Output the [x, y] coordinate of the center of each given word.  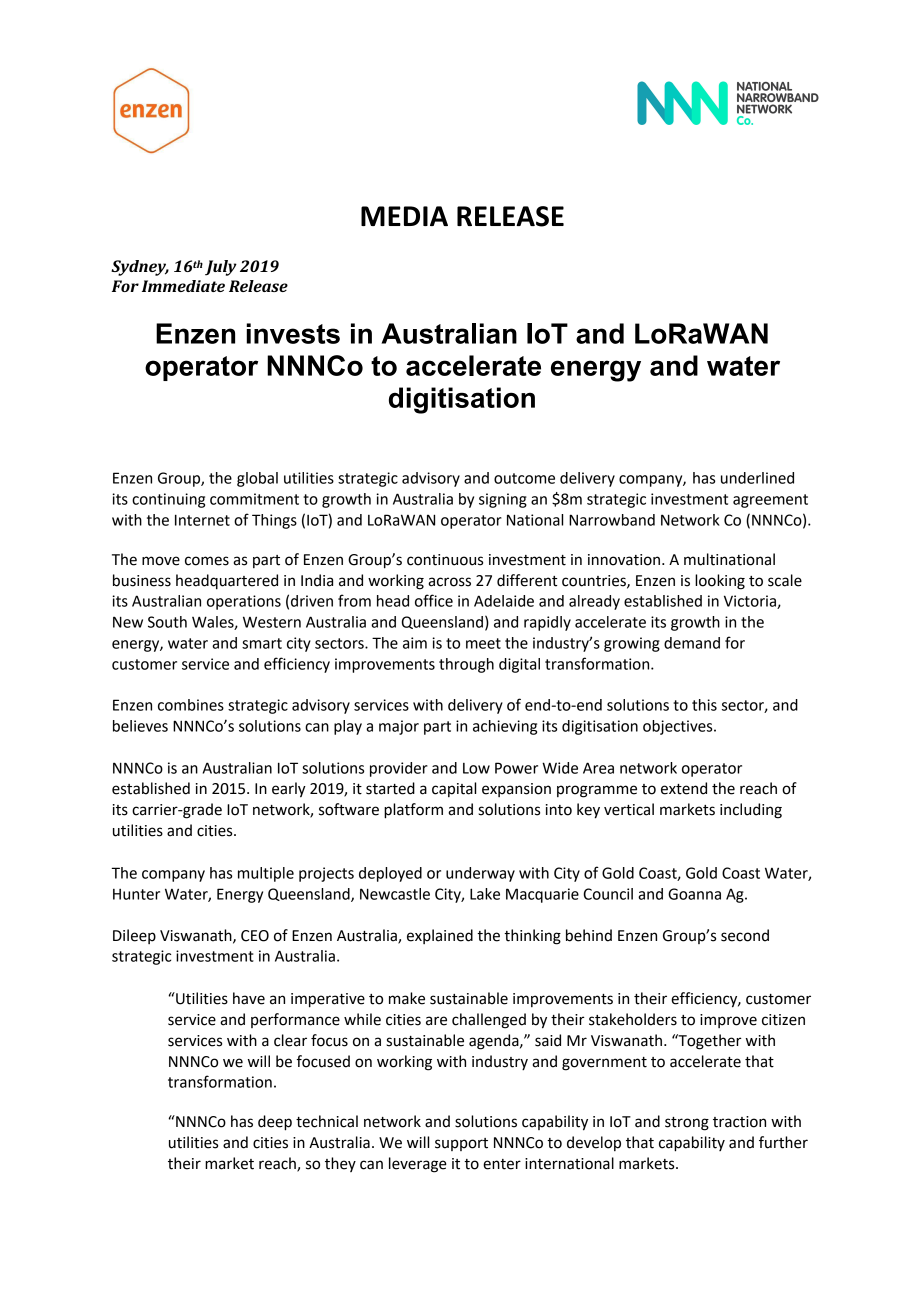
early [289, 790]
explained [440, 936]
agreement [770, 501]
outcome [524, 478]
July [221, 268]
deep [275, 1123]
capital [454, 789]
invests [293, 333]
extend [684, 788]
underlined [757, 478]
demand [692, 643]
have [249, 998]
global [257, 479]
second [745, 935]
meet [483, 643]
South [167, 622]
